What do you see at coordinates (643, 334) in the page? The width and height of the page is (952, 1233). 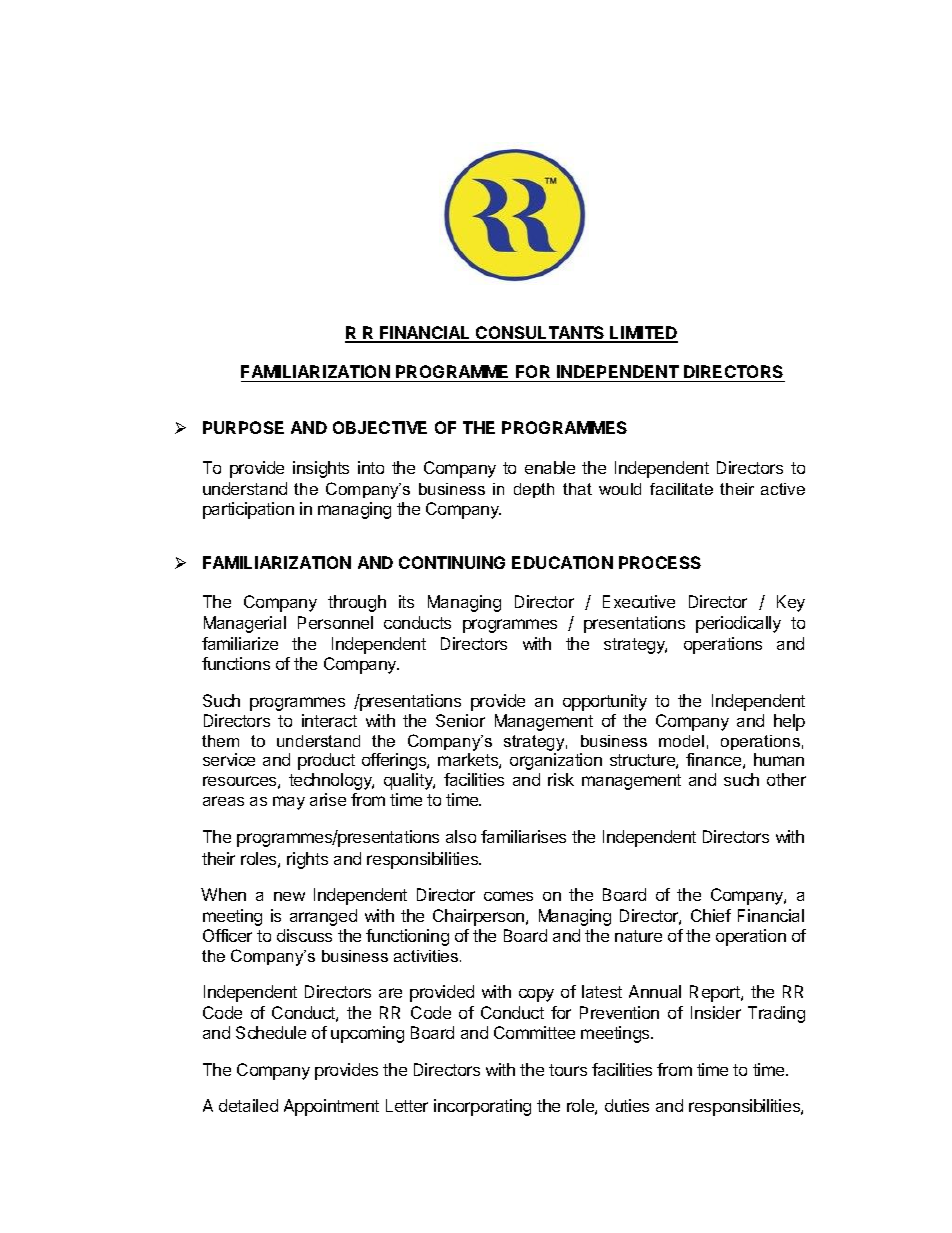 I see `LIMITED` at bounding box center [643, 334].
